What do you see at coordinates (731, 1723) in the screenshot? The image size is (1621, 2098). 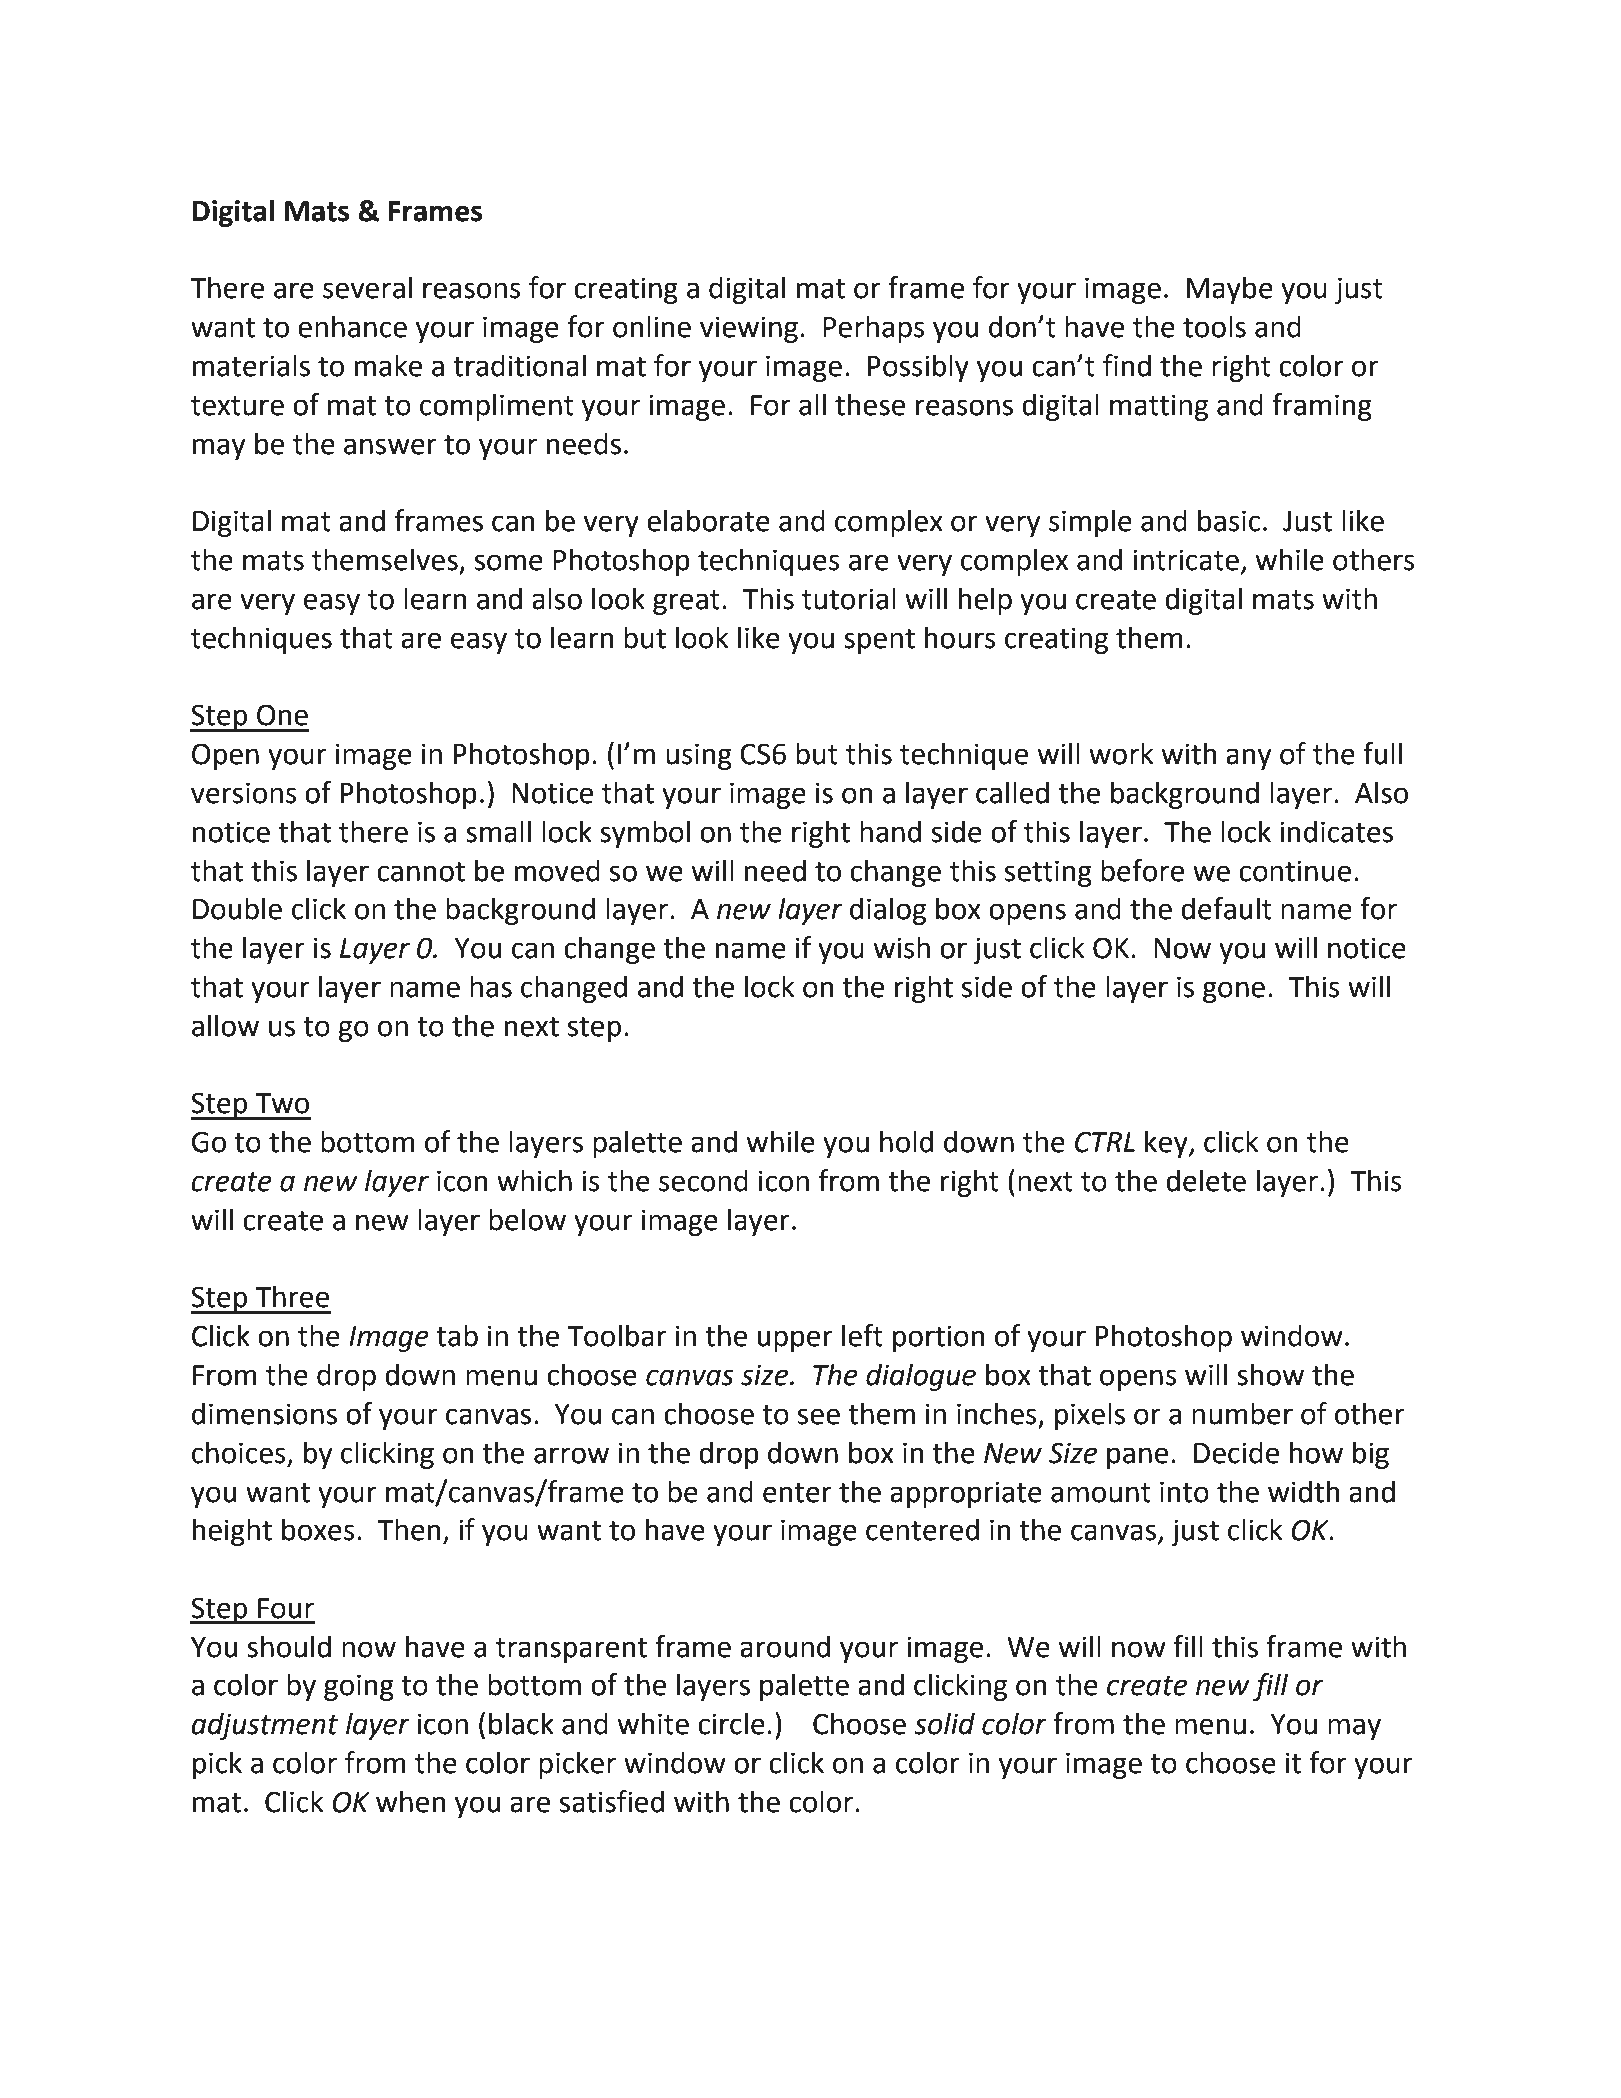 I see `circle` at bounding box center [731, 1723].
